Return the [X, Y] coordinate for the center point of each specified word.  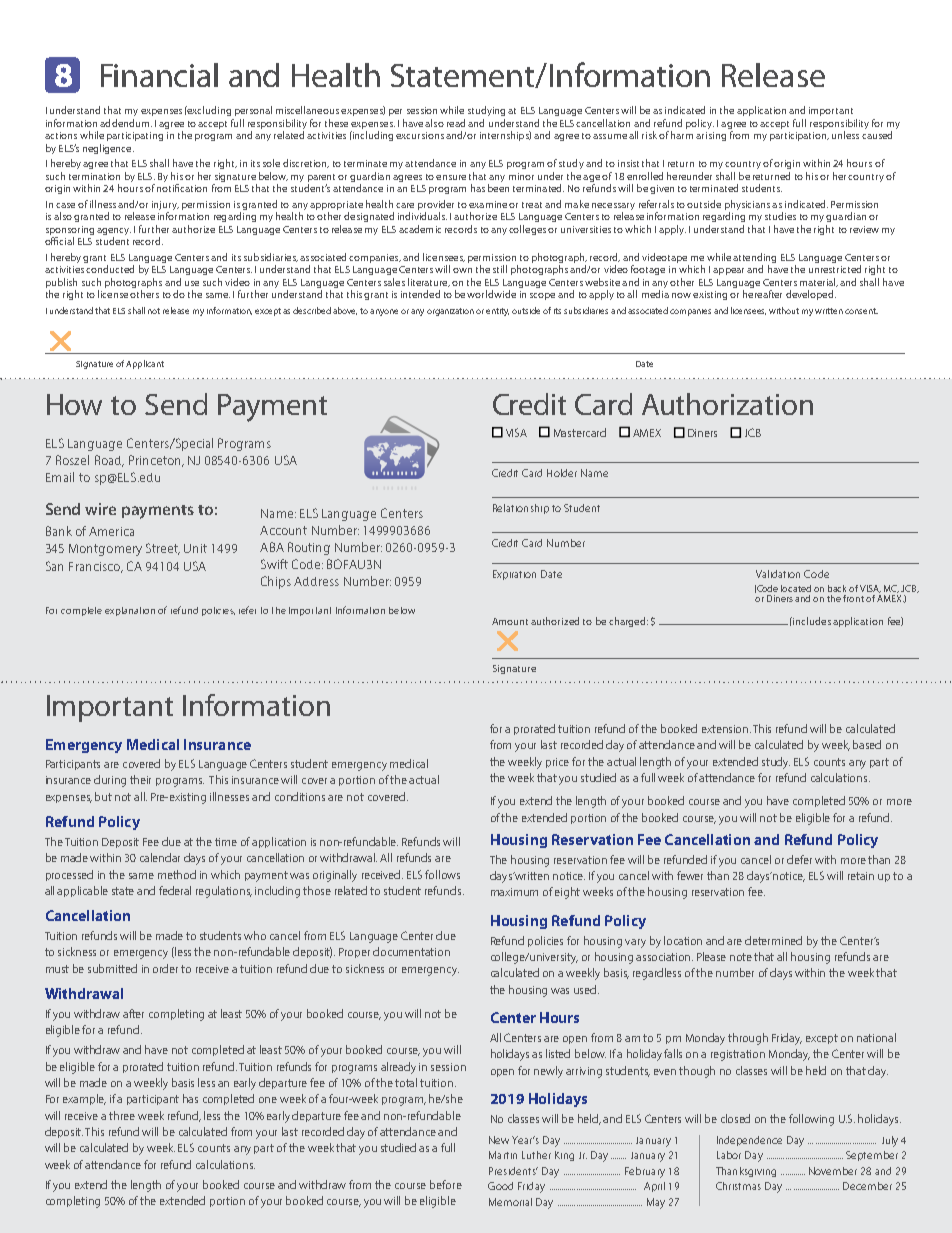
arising [711, 136]
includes [811, 621]
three [122, 1115]
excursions [420, 135]
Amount [510, 621]
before [446, 1184]
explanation [130, 611]
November [833, 1171]
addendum [126, 123]
